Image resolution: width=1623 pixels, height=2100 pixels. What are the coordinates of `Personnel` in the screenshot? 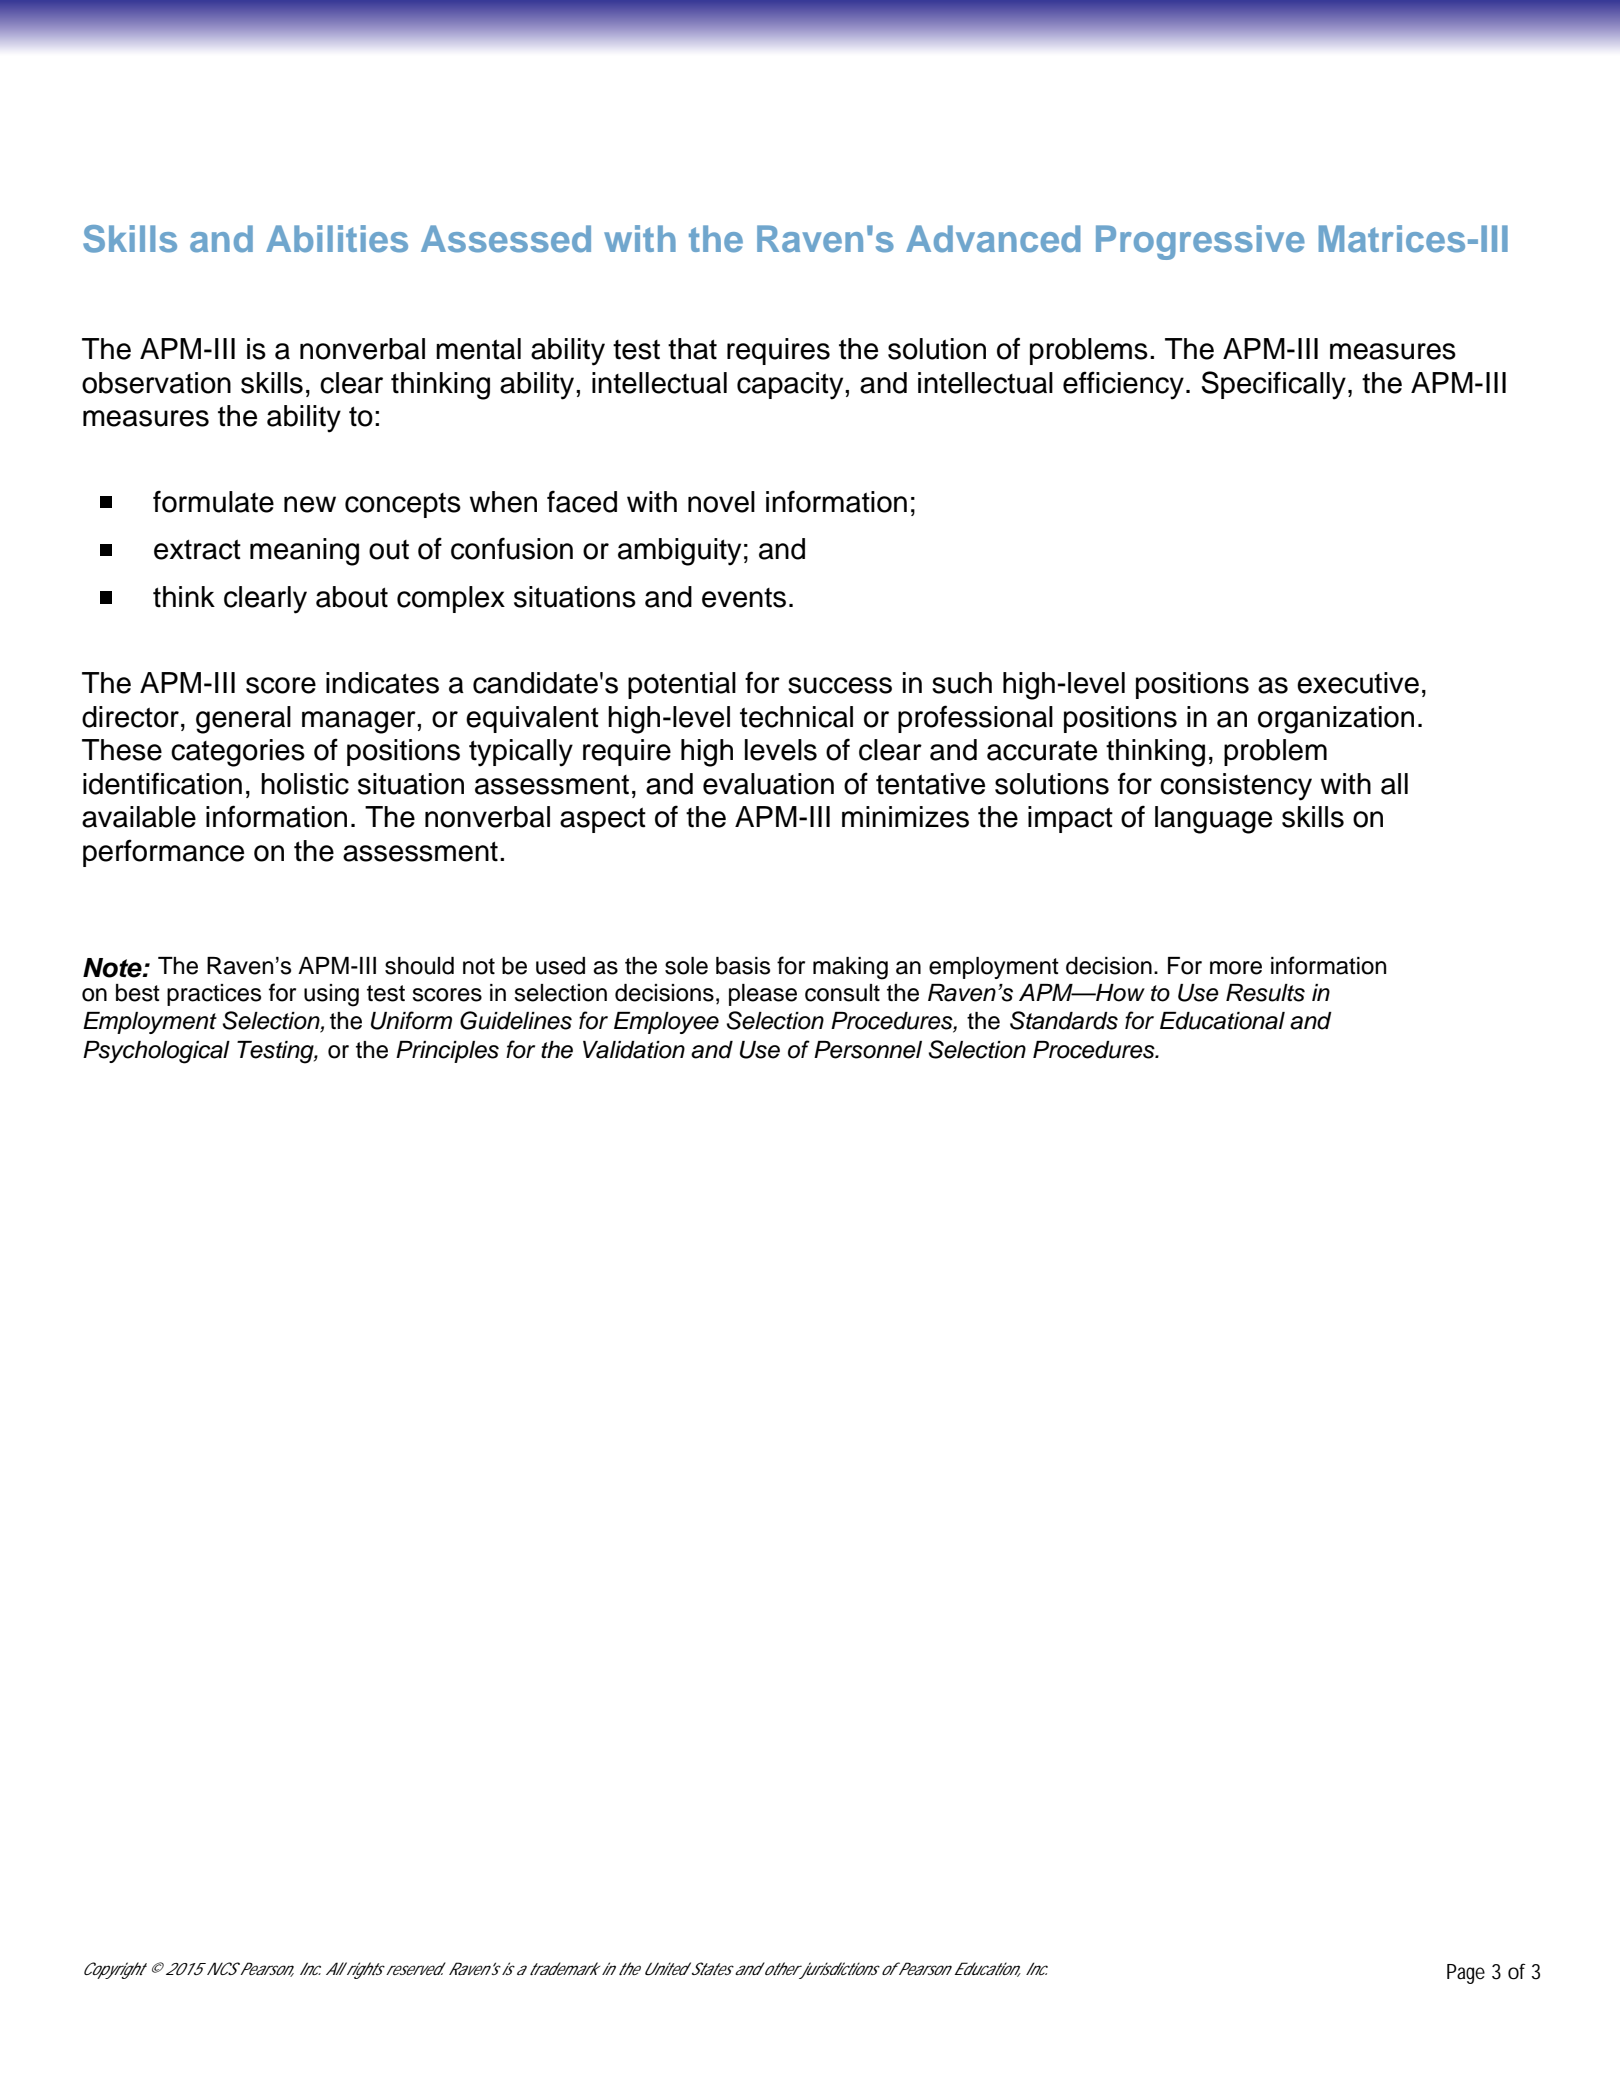 It's located at (868, 1050).
